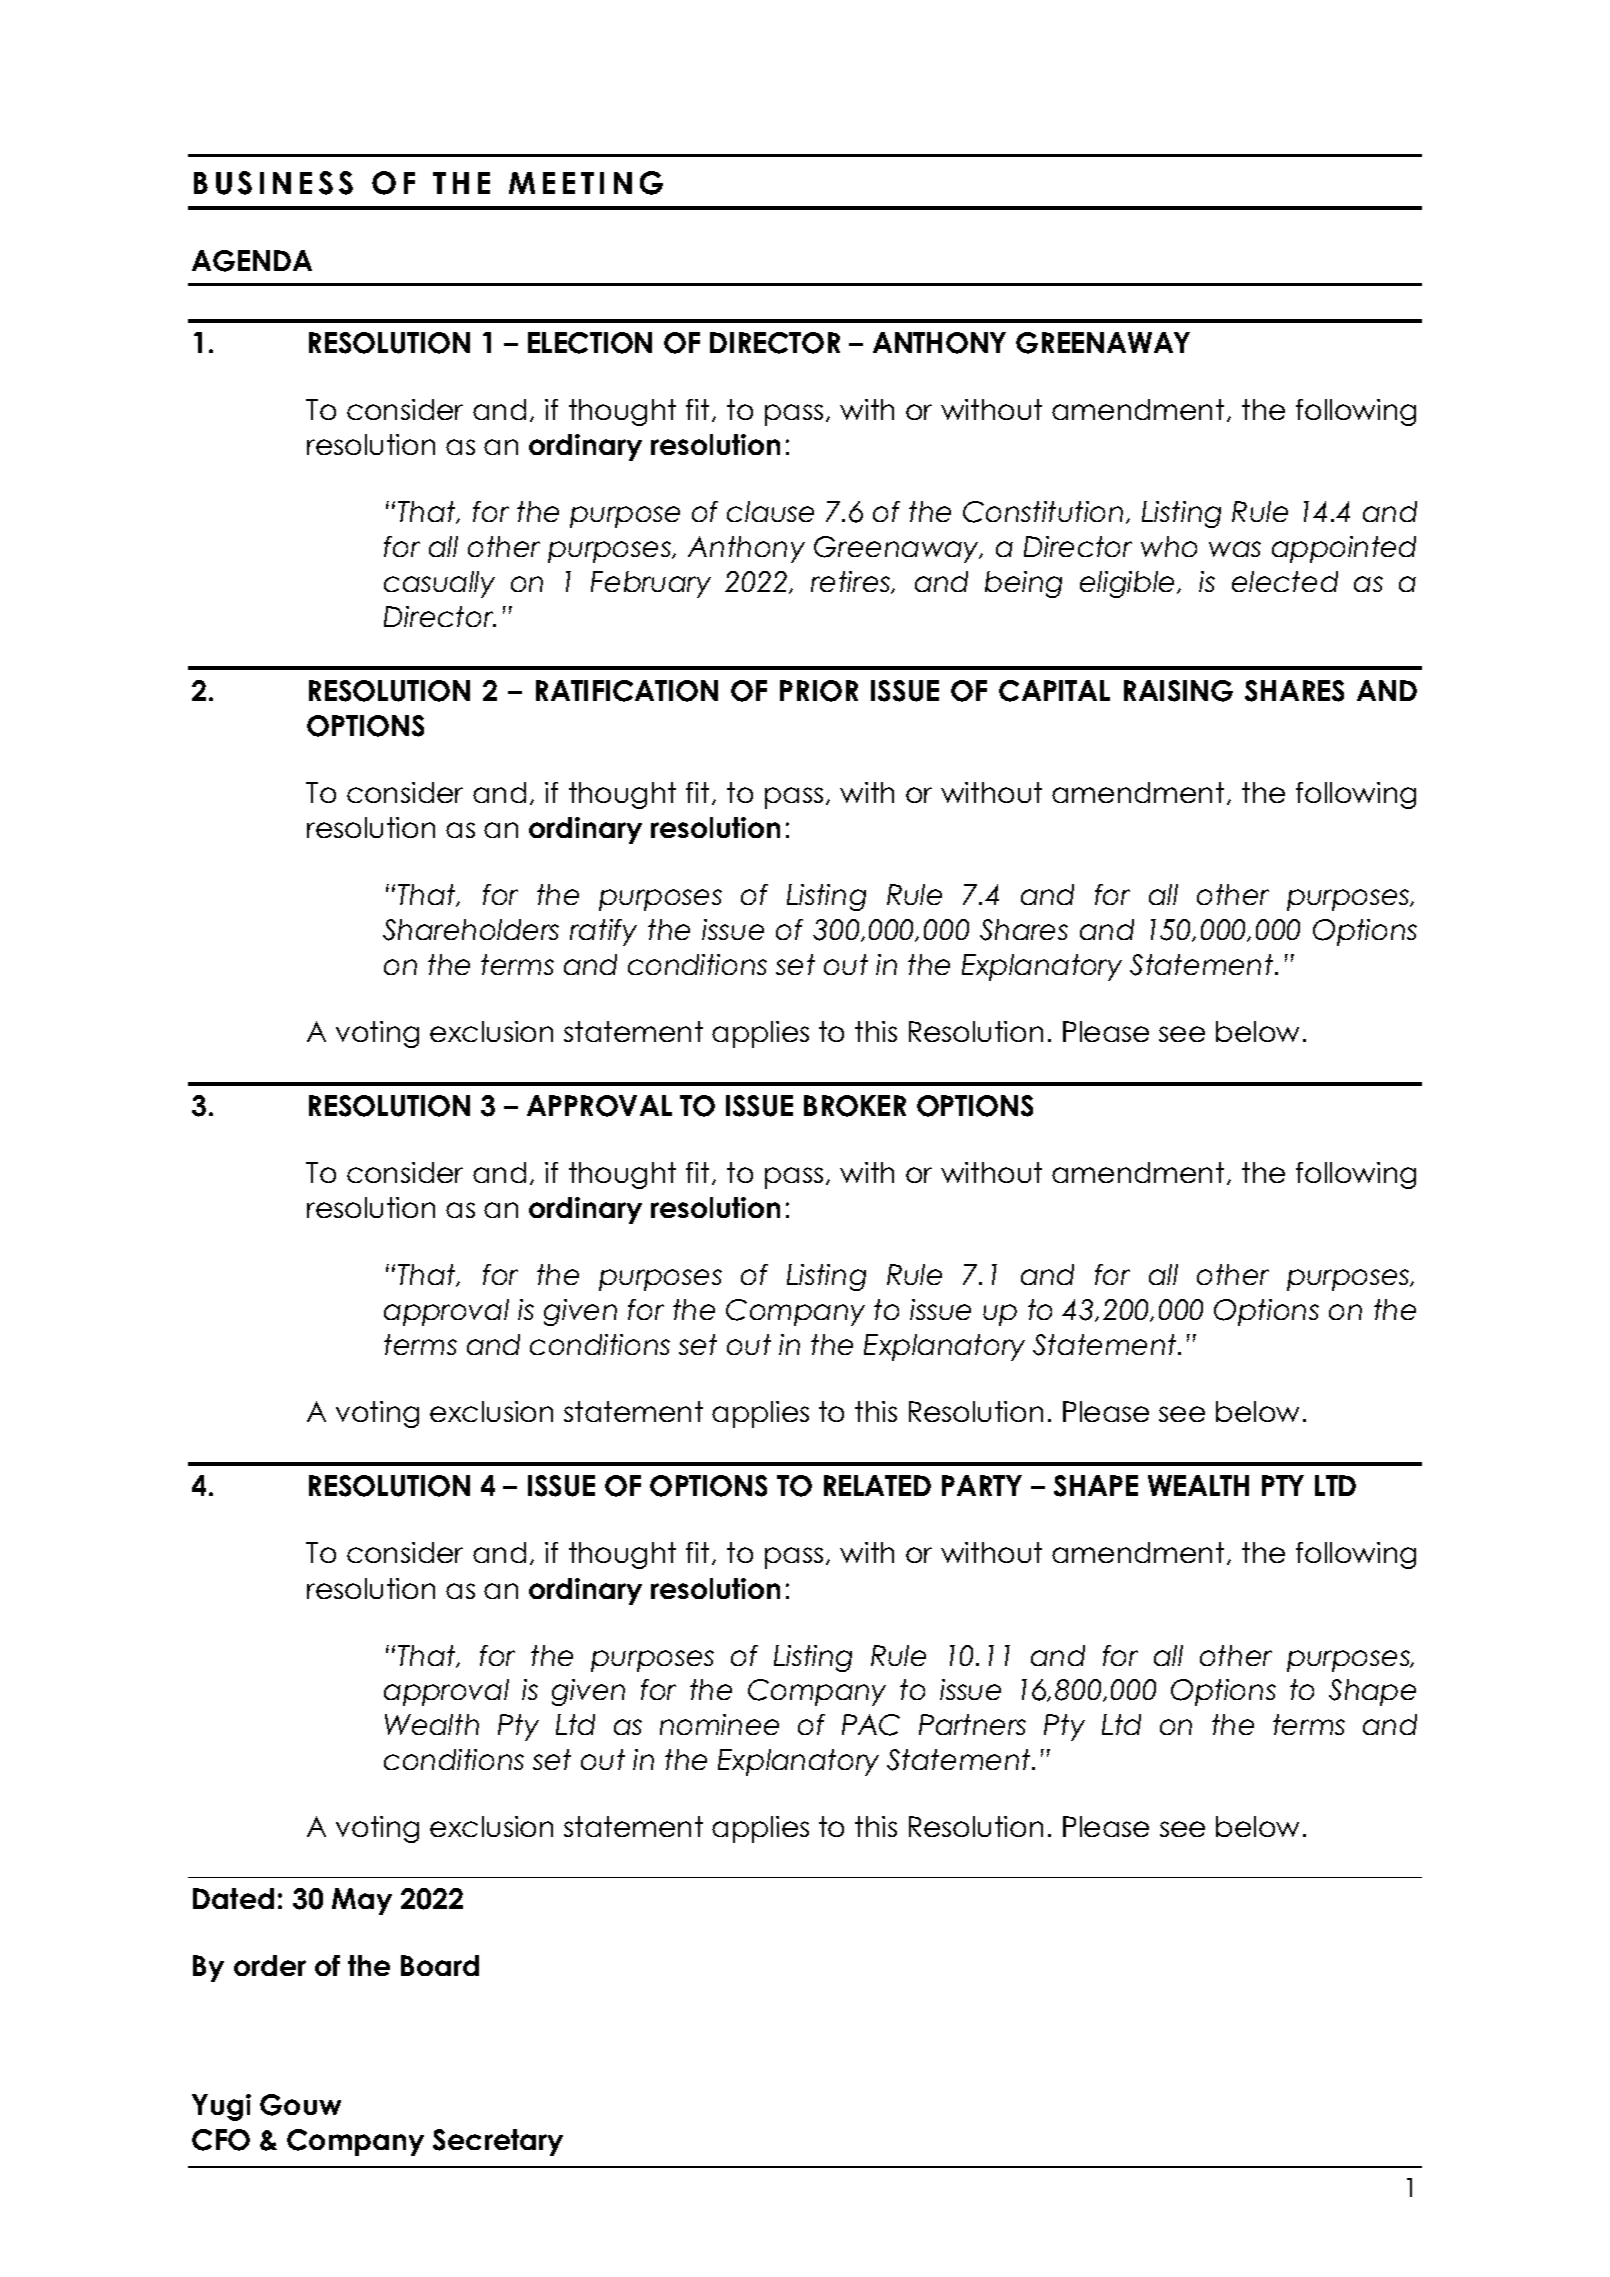 This document has width=1610, height=2277. Describe the element at coordinates (819, 691) in the document. I see `PRIOR` at that location.
